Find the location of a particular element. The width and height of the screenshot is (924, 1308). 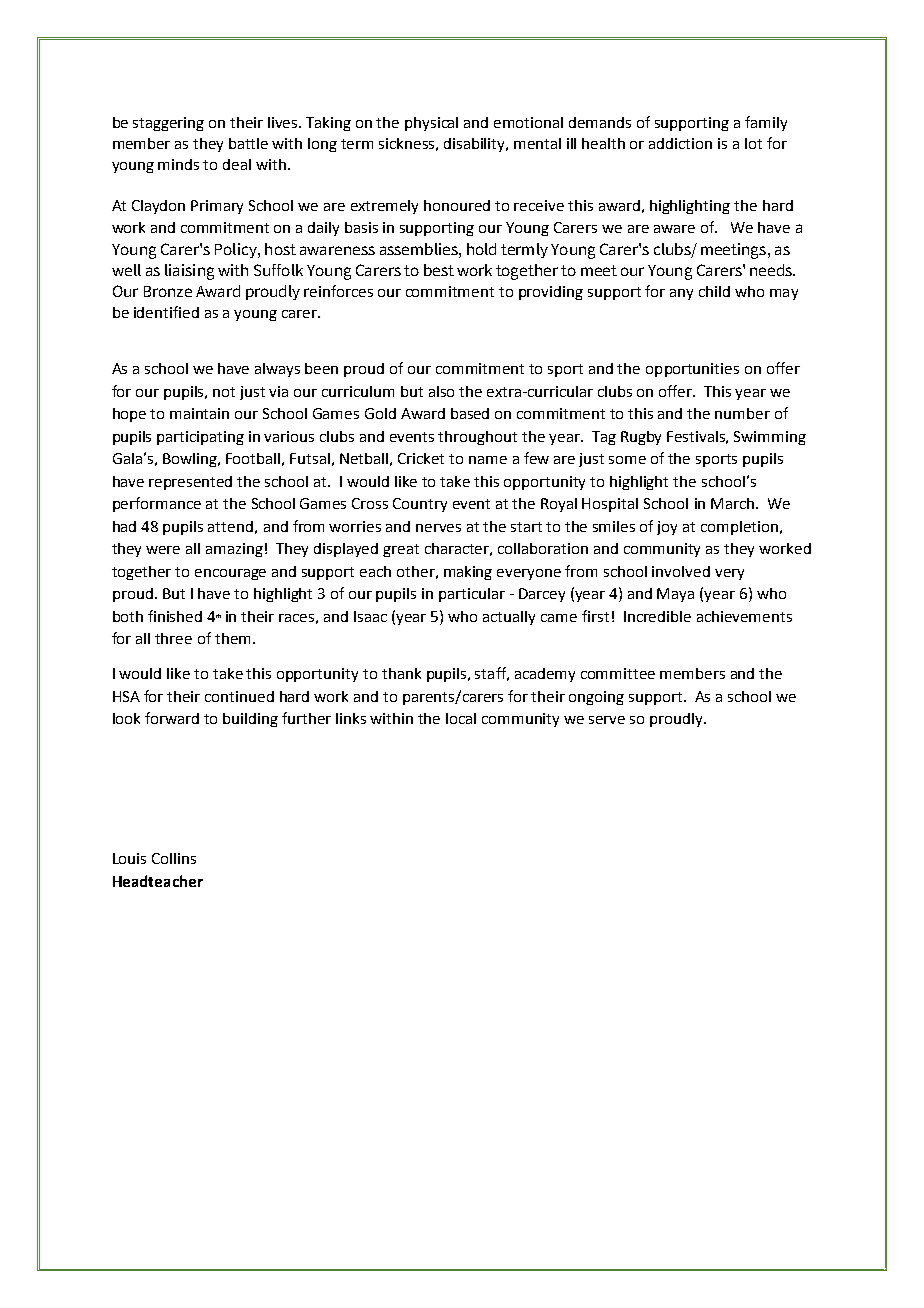

finished is located at coordinates (175, 616).
